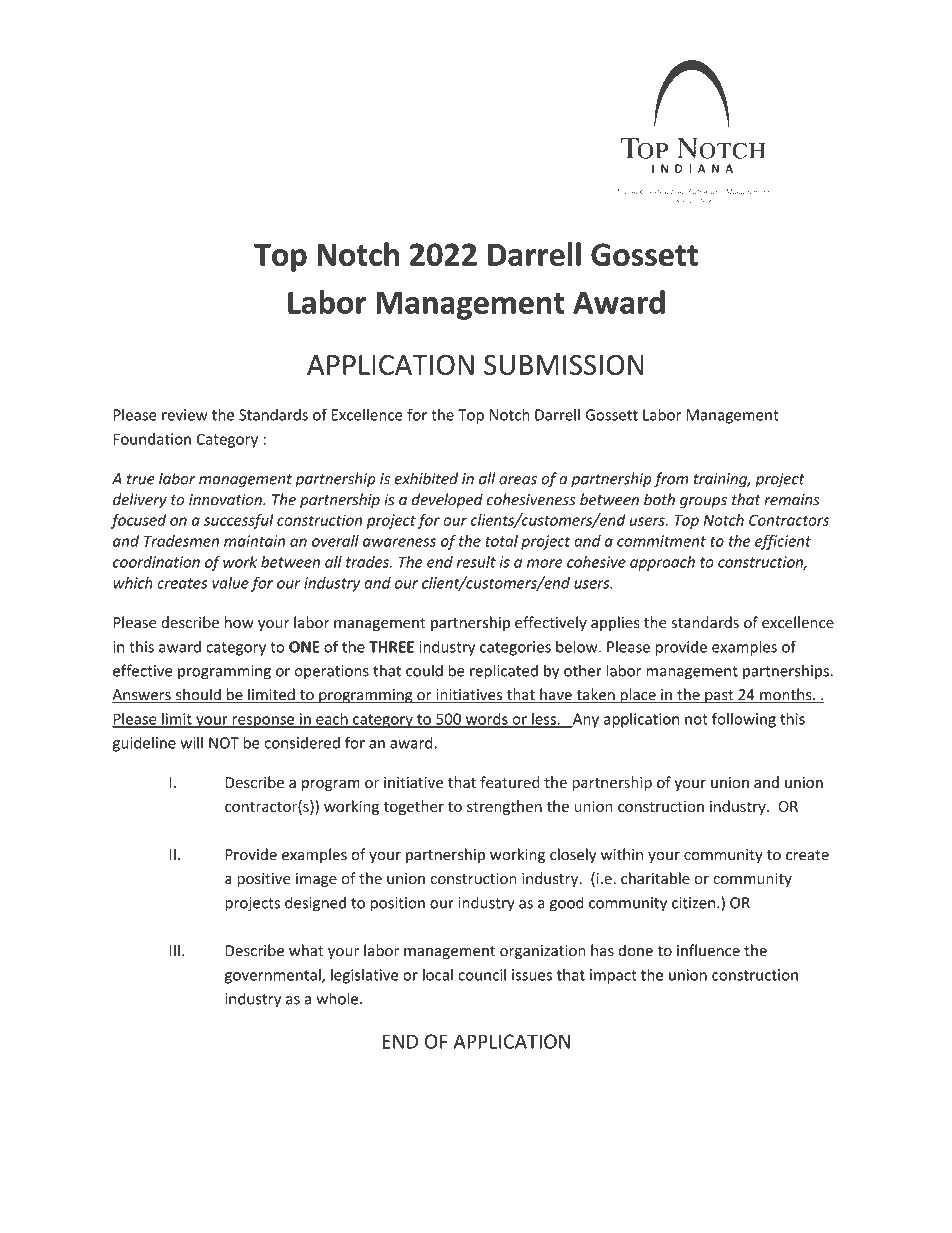  Describe the element at coordinates (671, 480) in the page. I see `from` at that location.
